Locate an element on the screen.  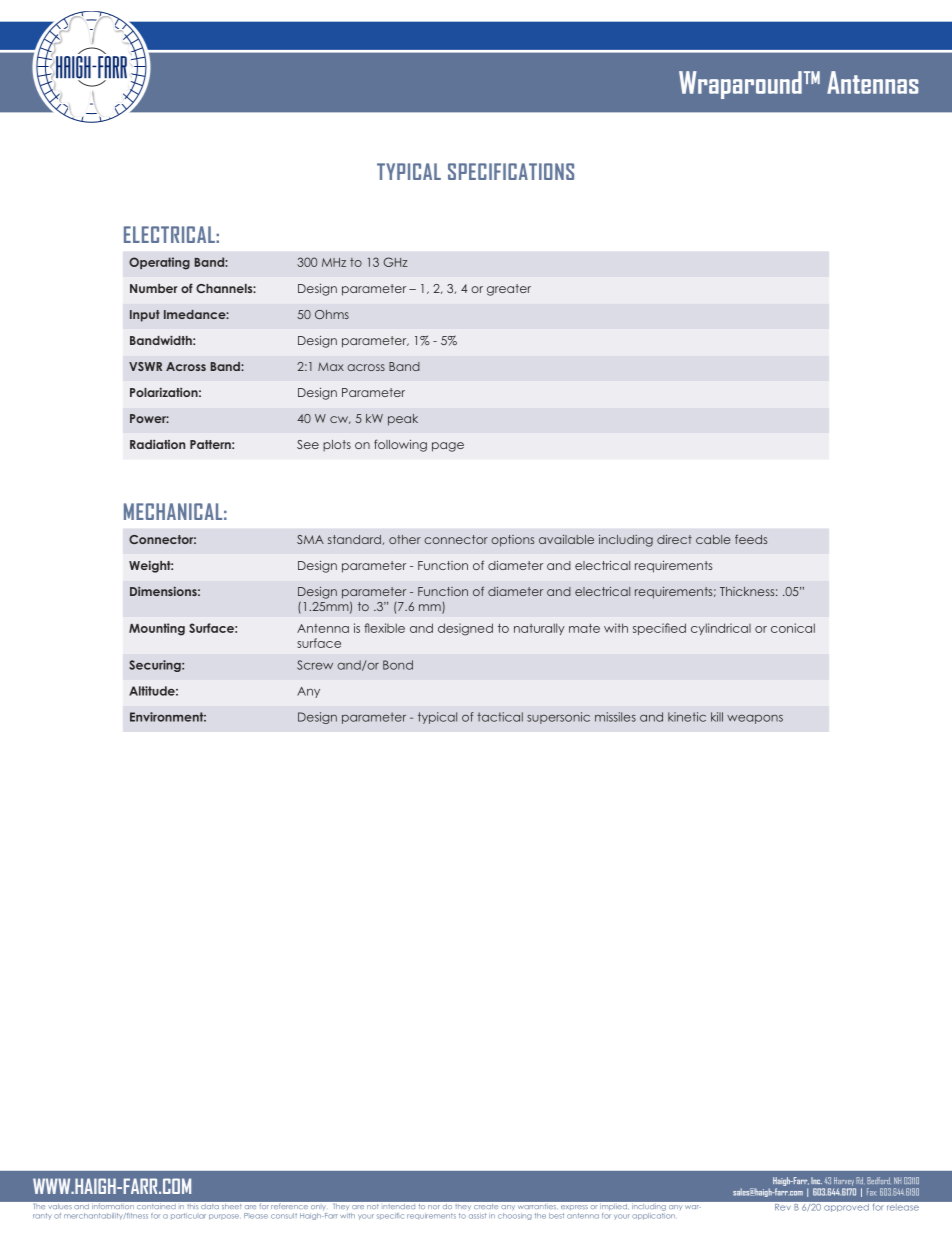
Screw is located at coordinates (315, 665).
